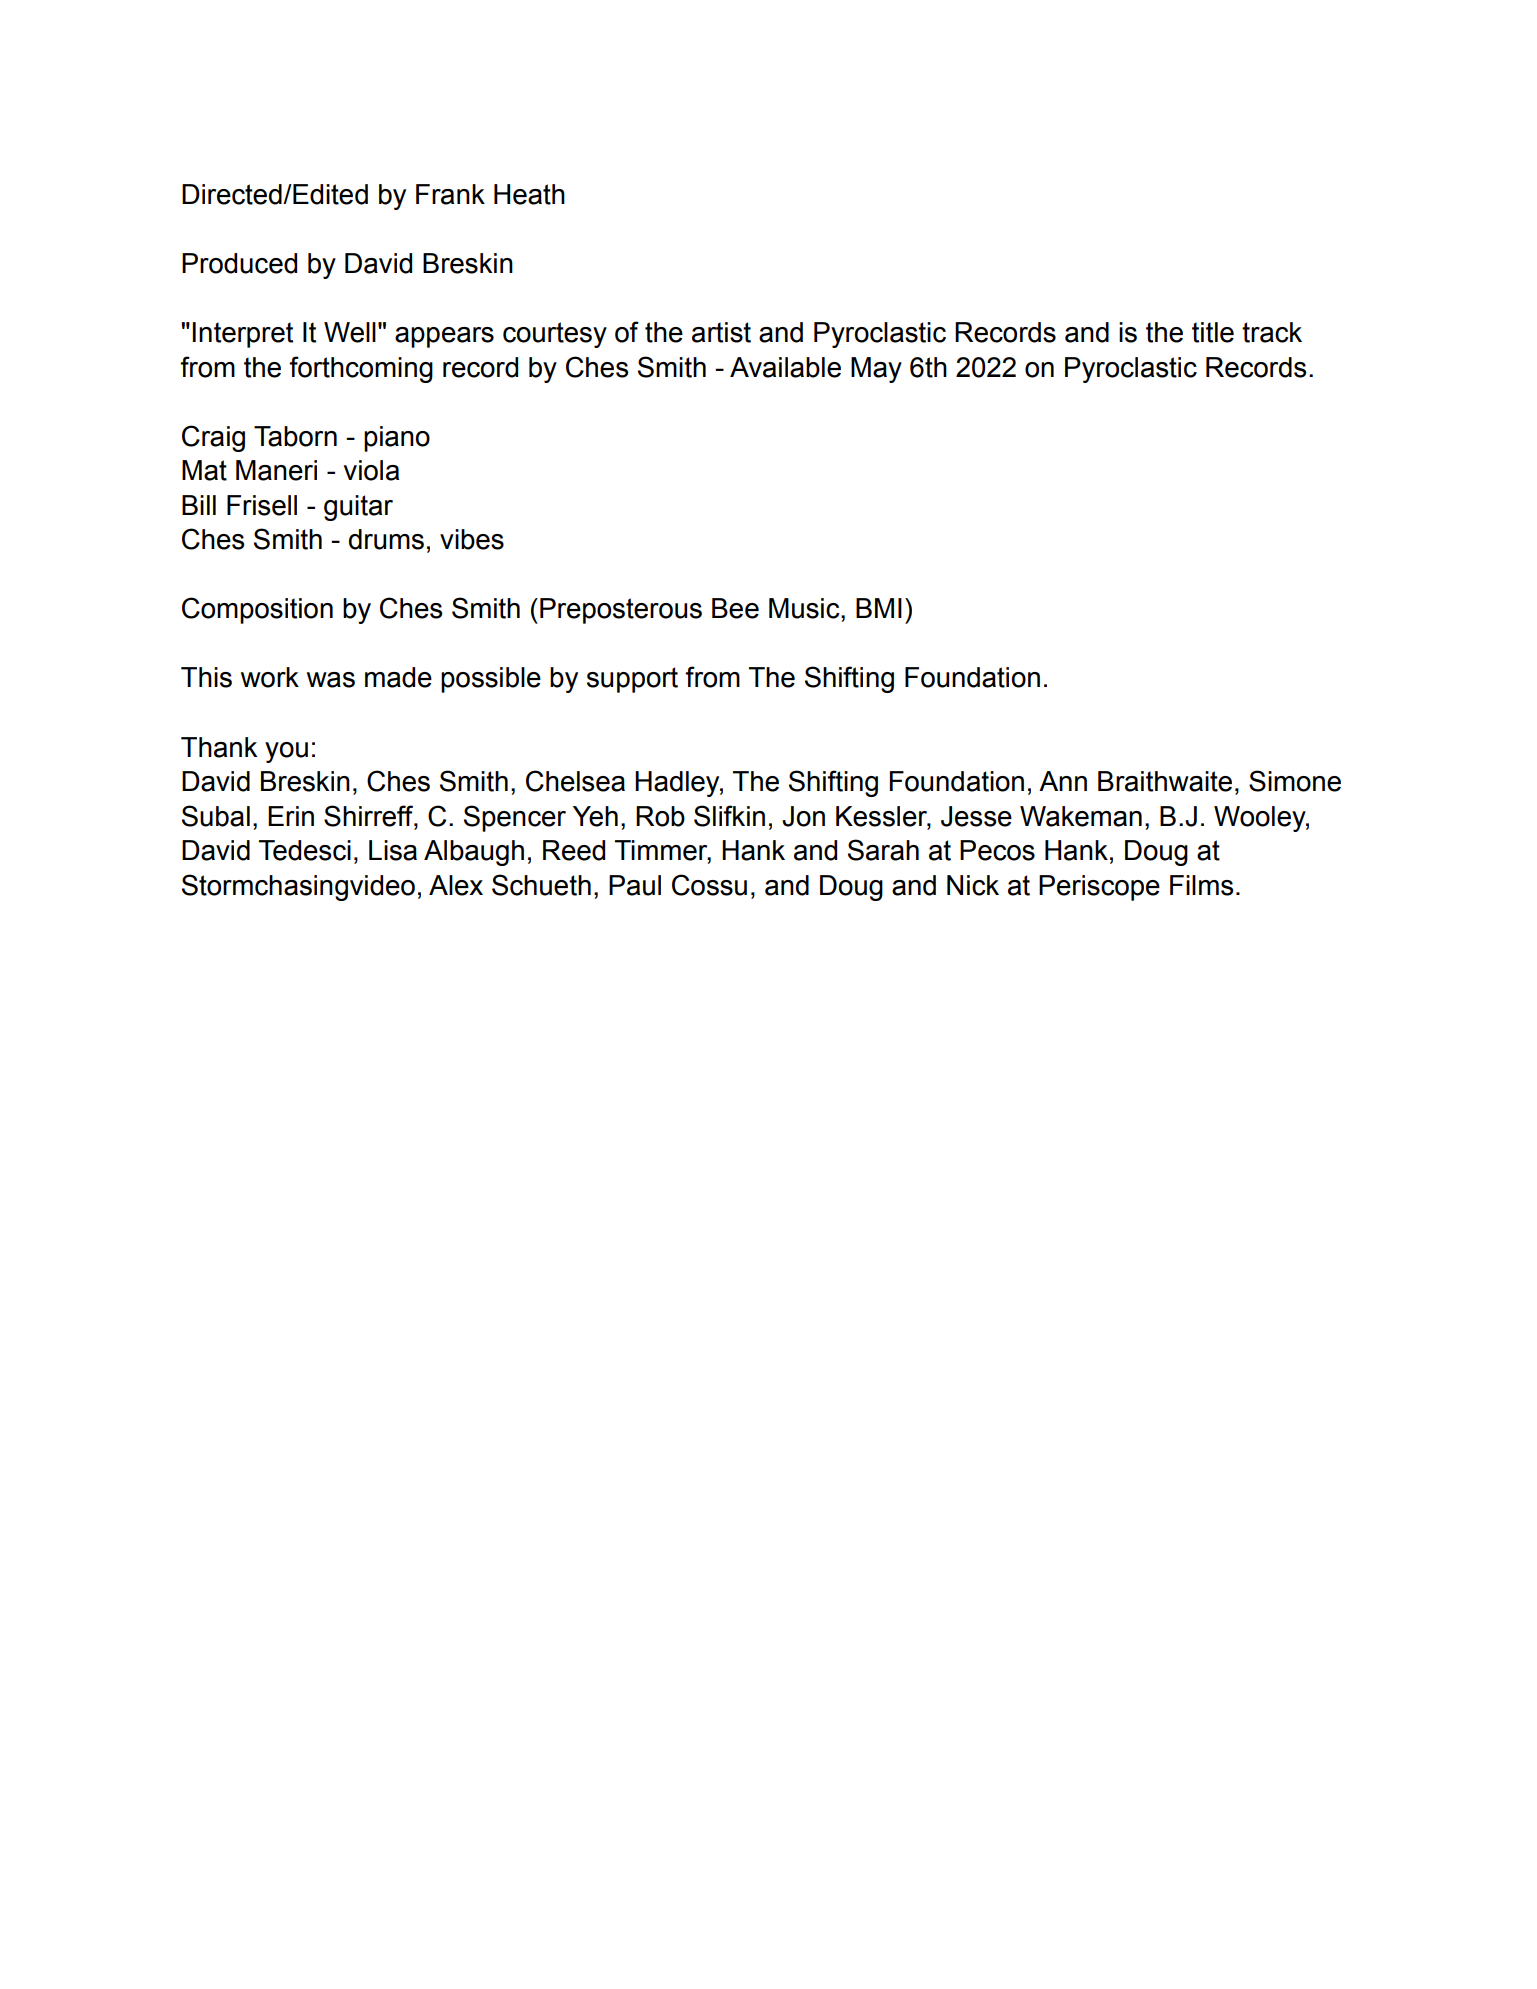  What do you see at coordinates (1213, 332) in the document?
I see `title` at bounding box center [1213, 332].
